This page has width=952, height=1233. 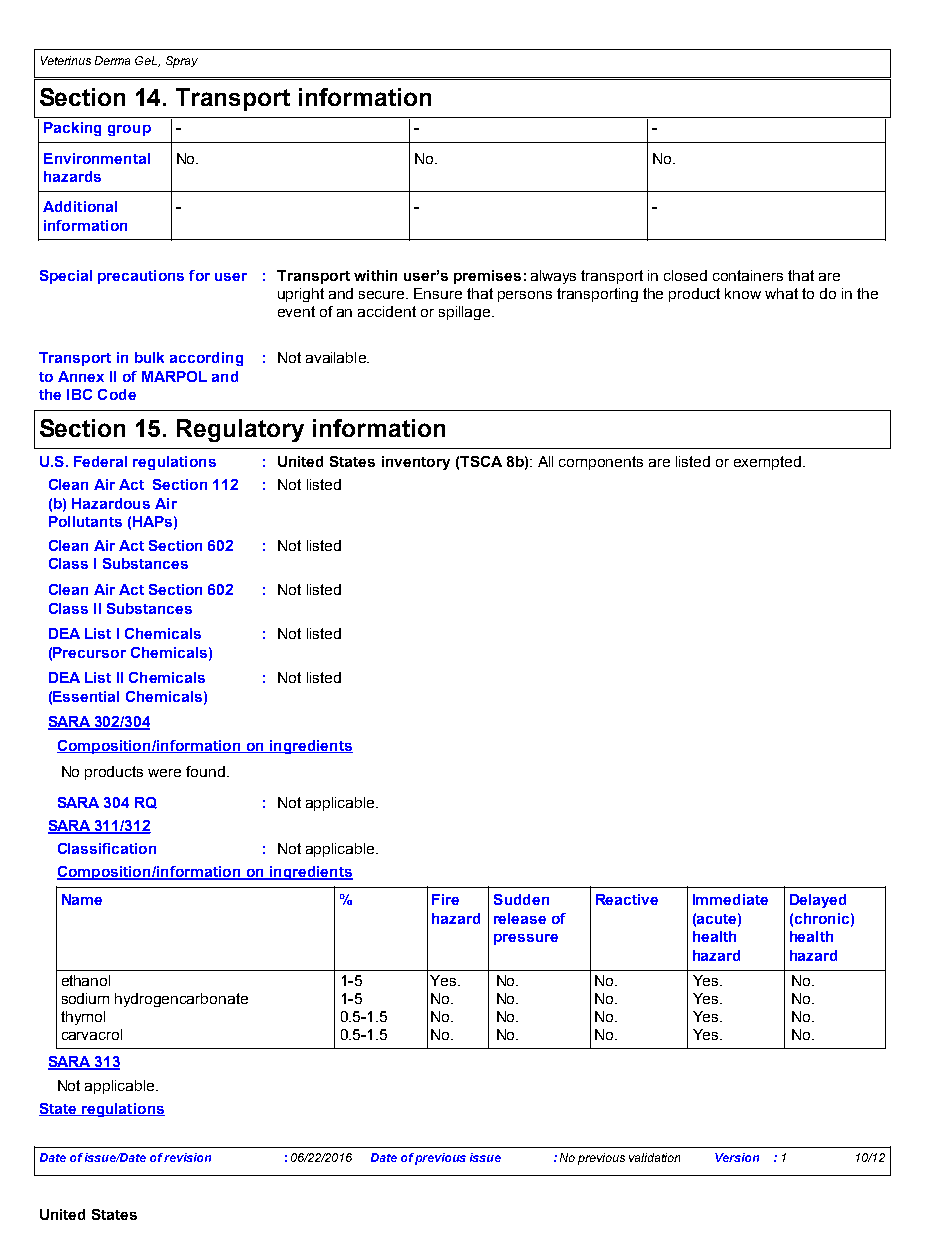 What do you see at coordinates (748, 275) in the page?
I see `containers` at bounding box center [748, 275].
